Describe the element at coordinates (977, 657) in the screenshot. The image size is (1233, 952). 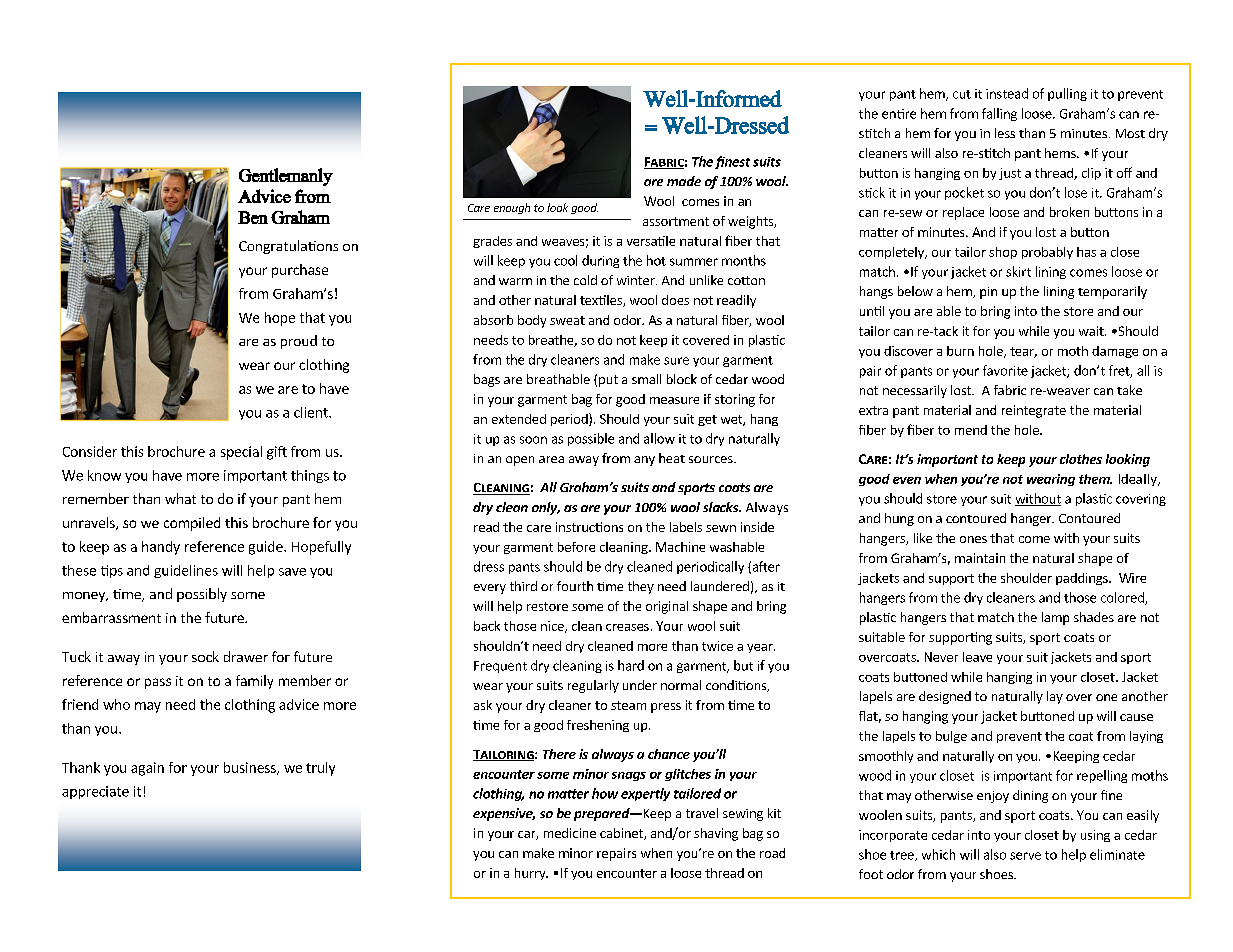
I see `leave` at that location.
